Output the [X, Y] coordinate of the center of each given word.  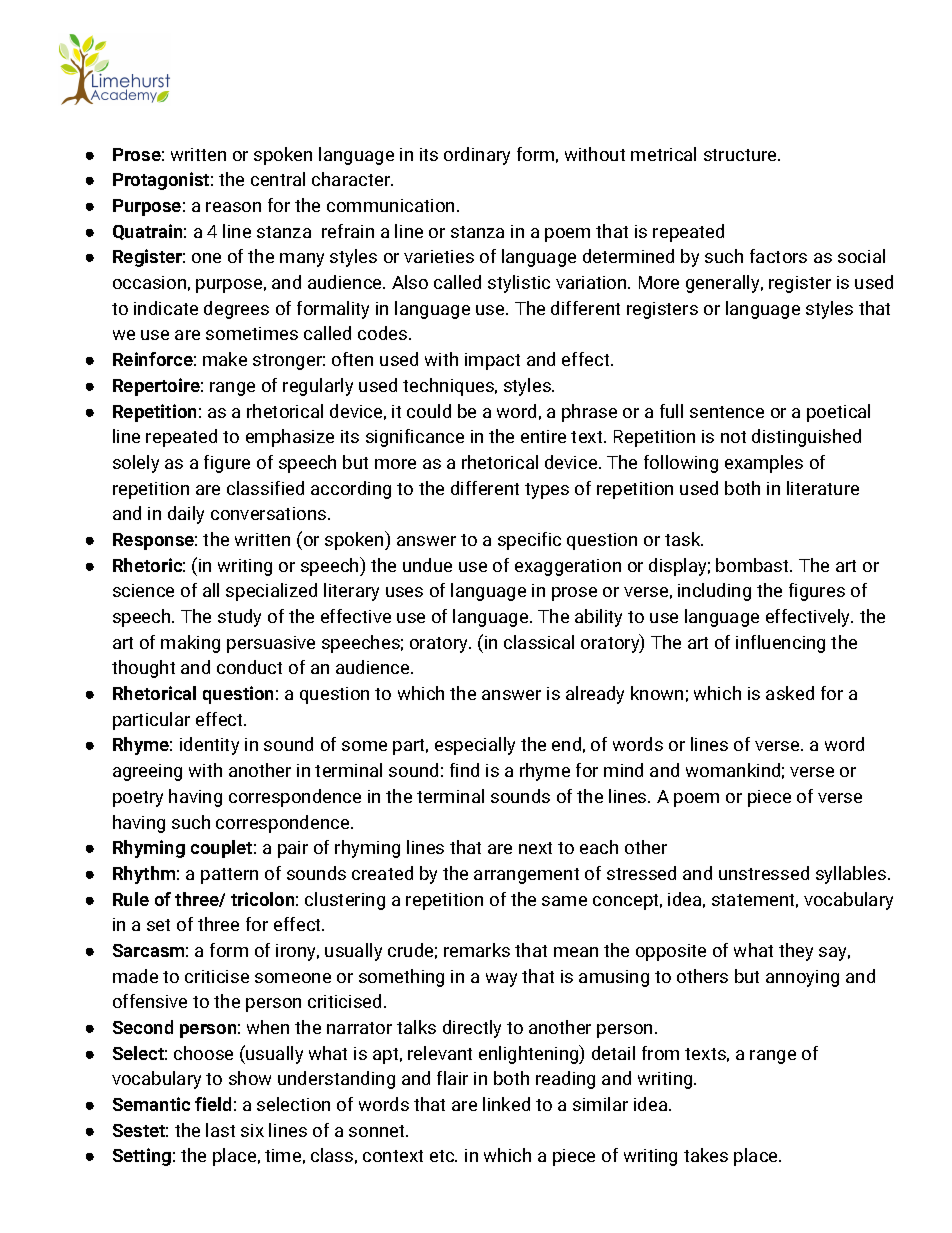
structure [741, 155]
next [535, 848]
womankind [733, 770]
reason [233, 207]
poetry [138, 799]
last [220, 1130]
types [547, 491]
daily [186, 515]
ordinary [477, 156]
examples [764, 464]
